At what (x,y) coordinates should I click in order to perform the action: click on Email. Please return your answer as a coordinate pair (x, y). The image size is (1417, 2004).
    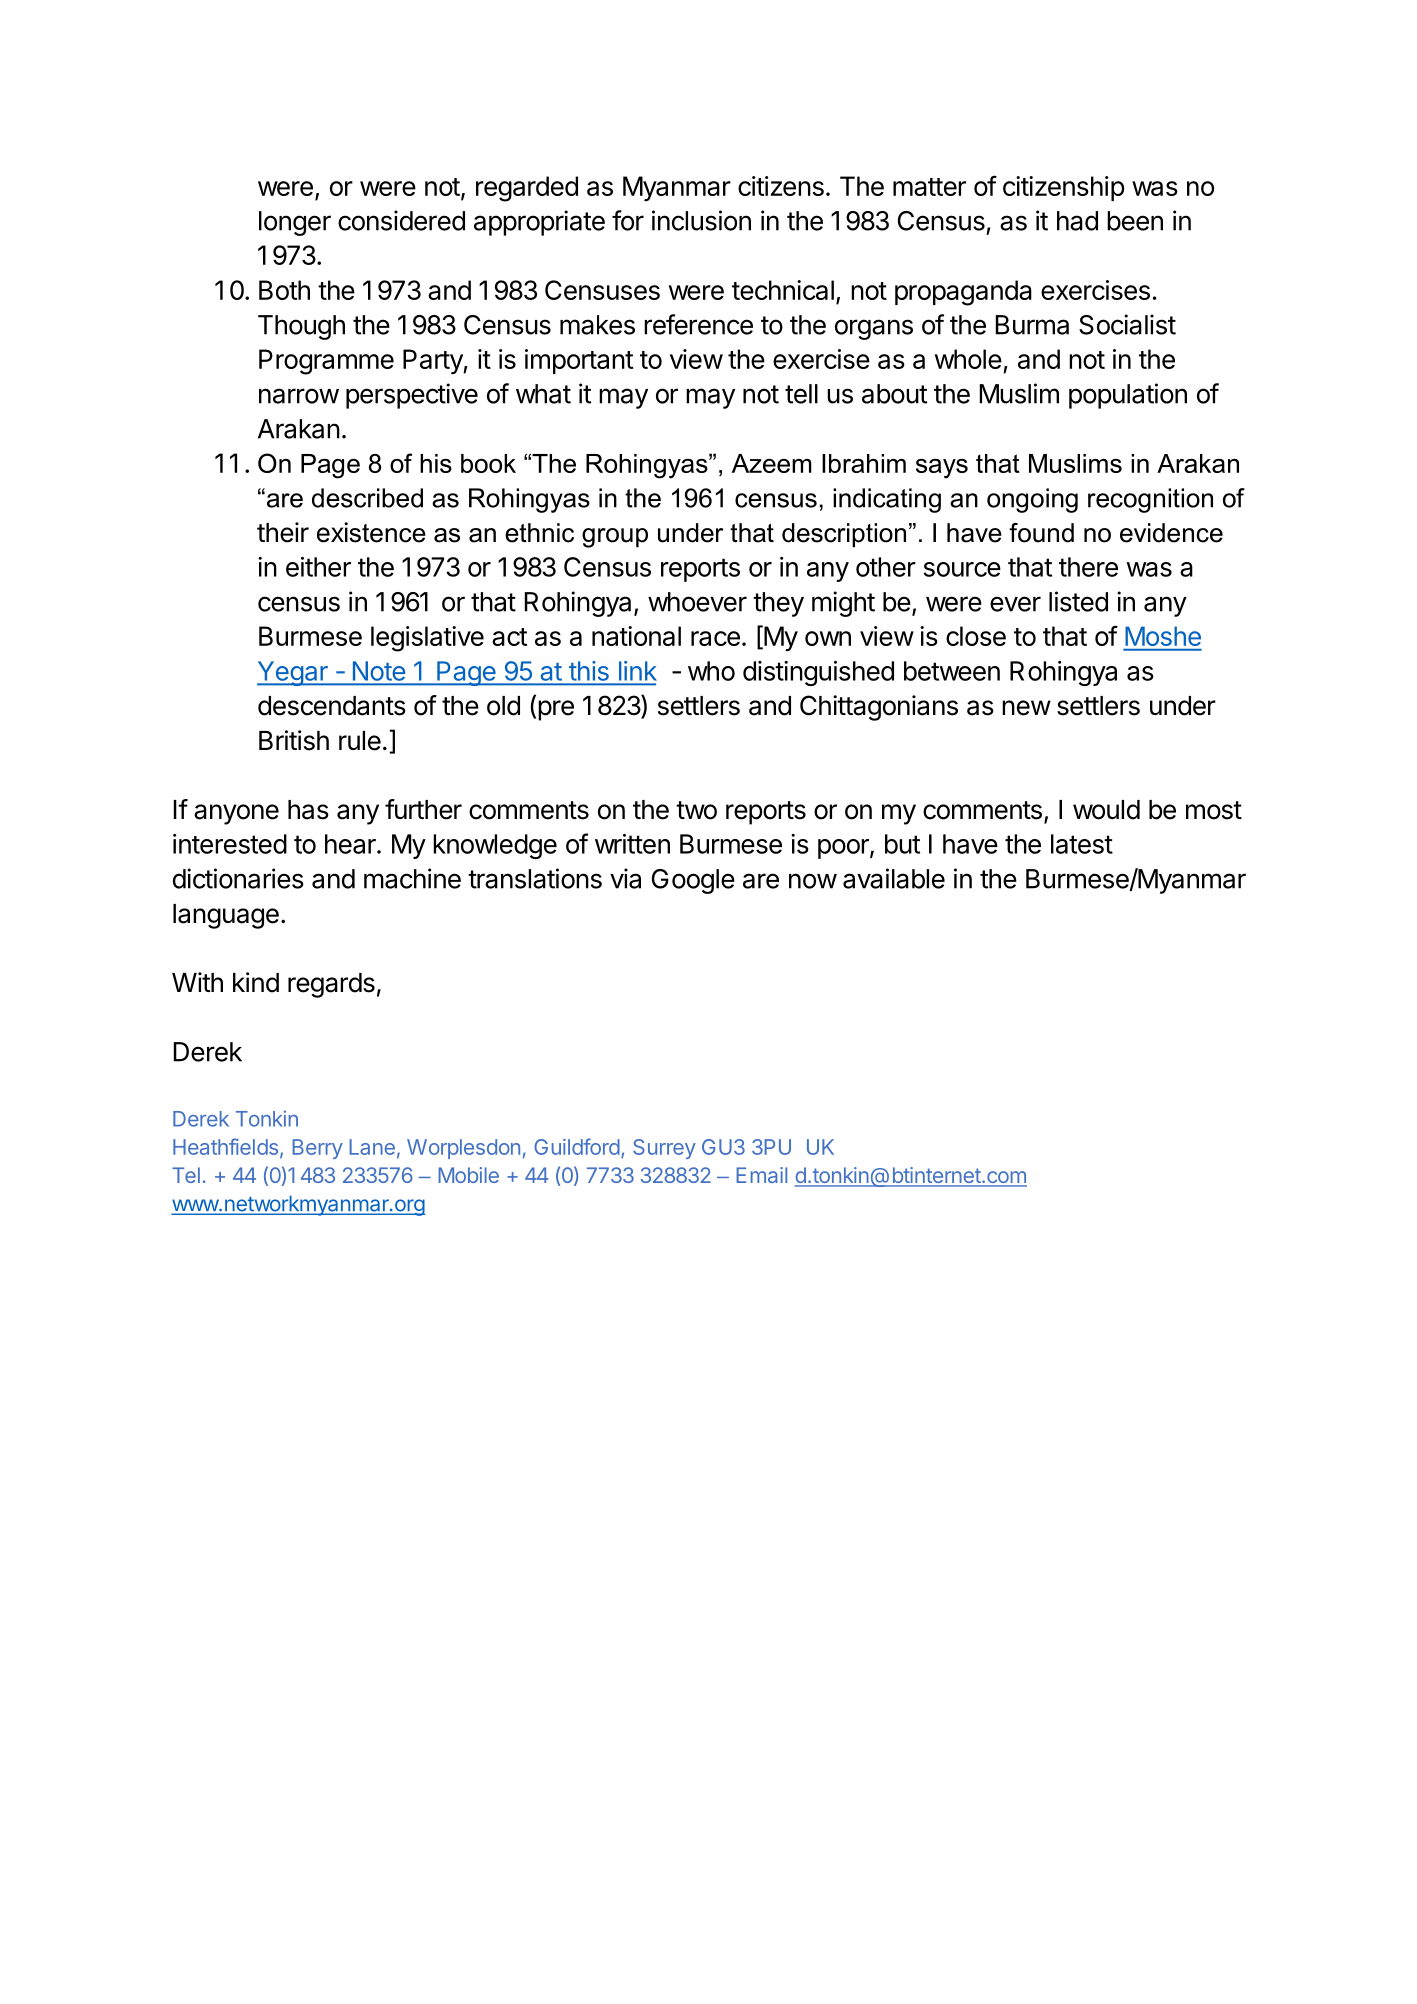
    Looking at the image, I should click on (761, 1175).
